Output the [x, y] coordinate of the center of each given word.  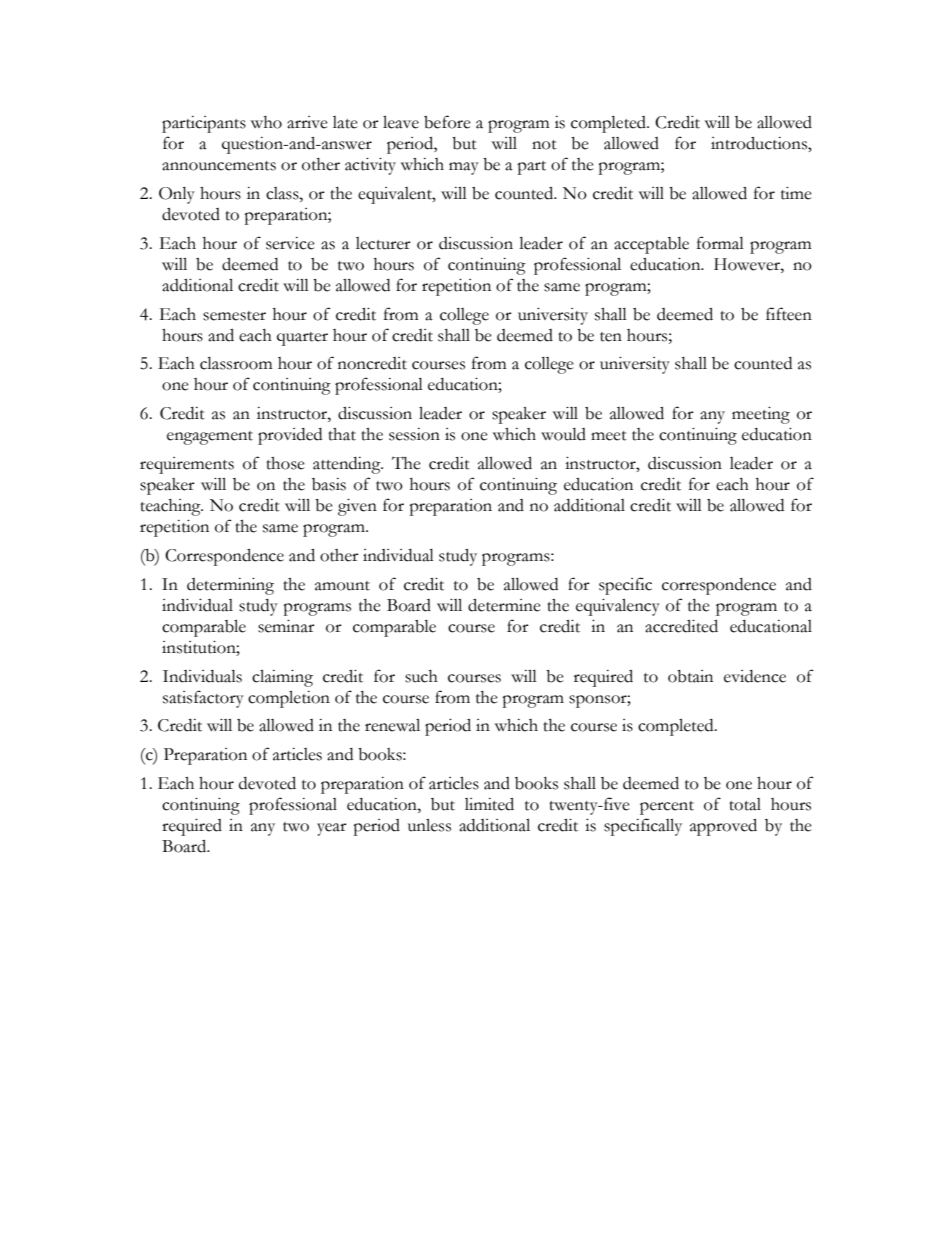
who [266, 122]
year [332, 829]
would [563, 434]
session [414, 434]
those [285, 463]
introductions [760, 143]
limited [489, 804]
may [464, 168]
